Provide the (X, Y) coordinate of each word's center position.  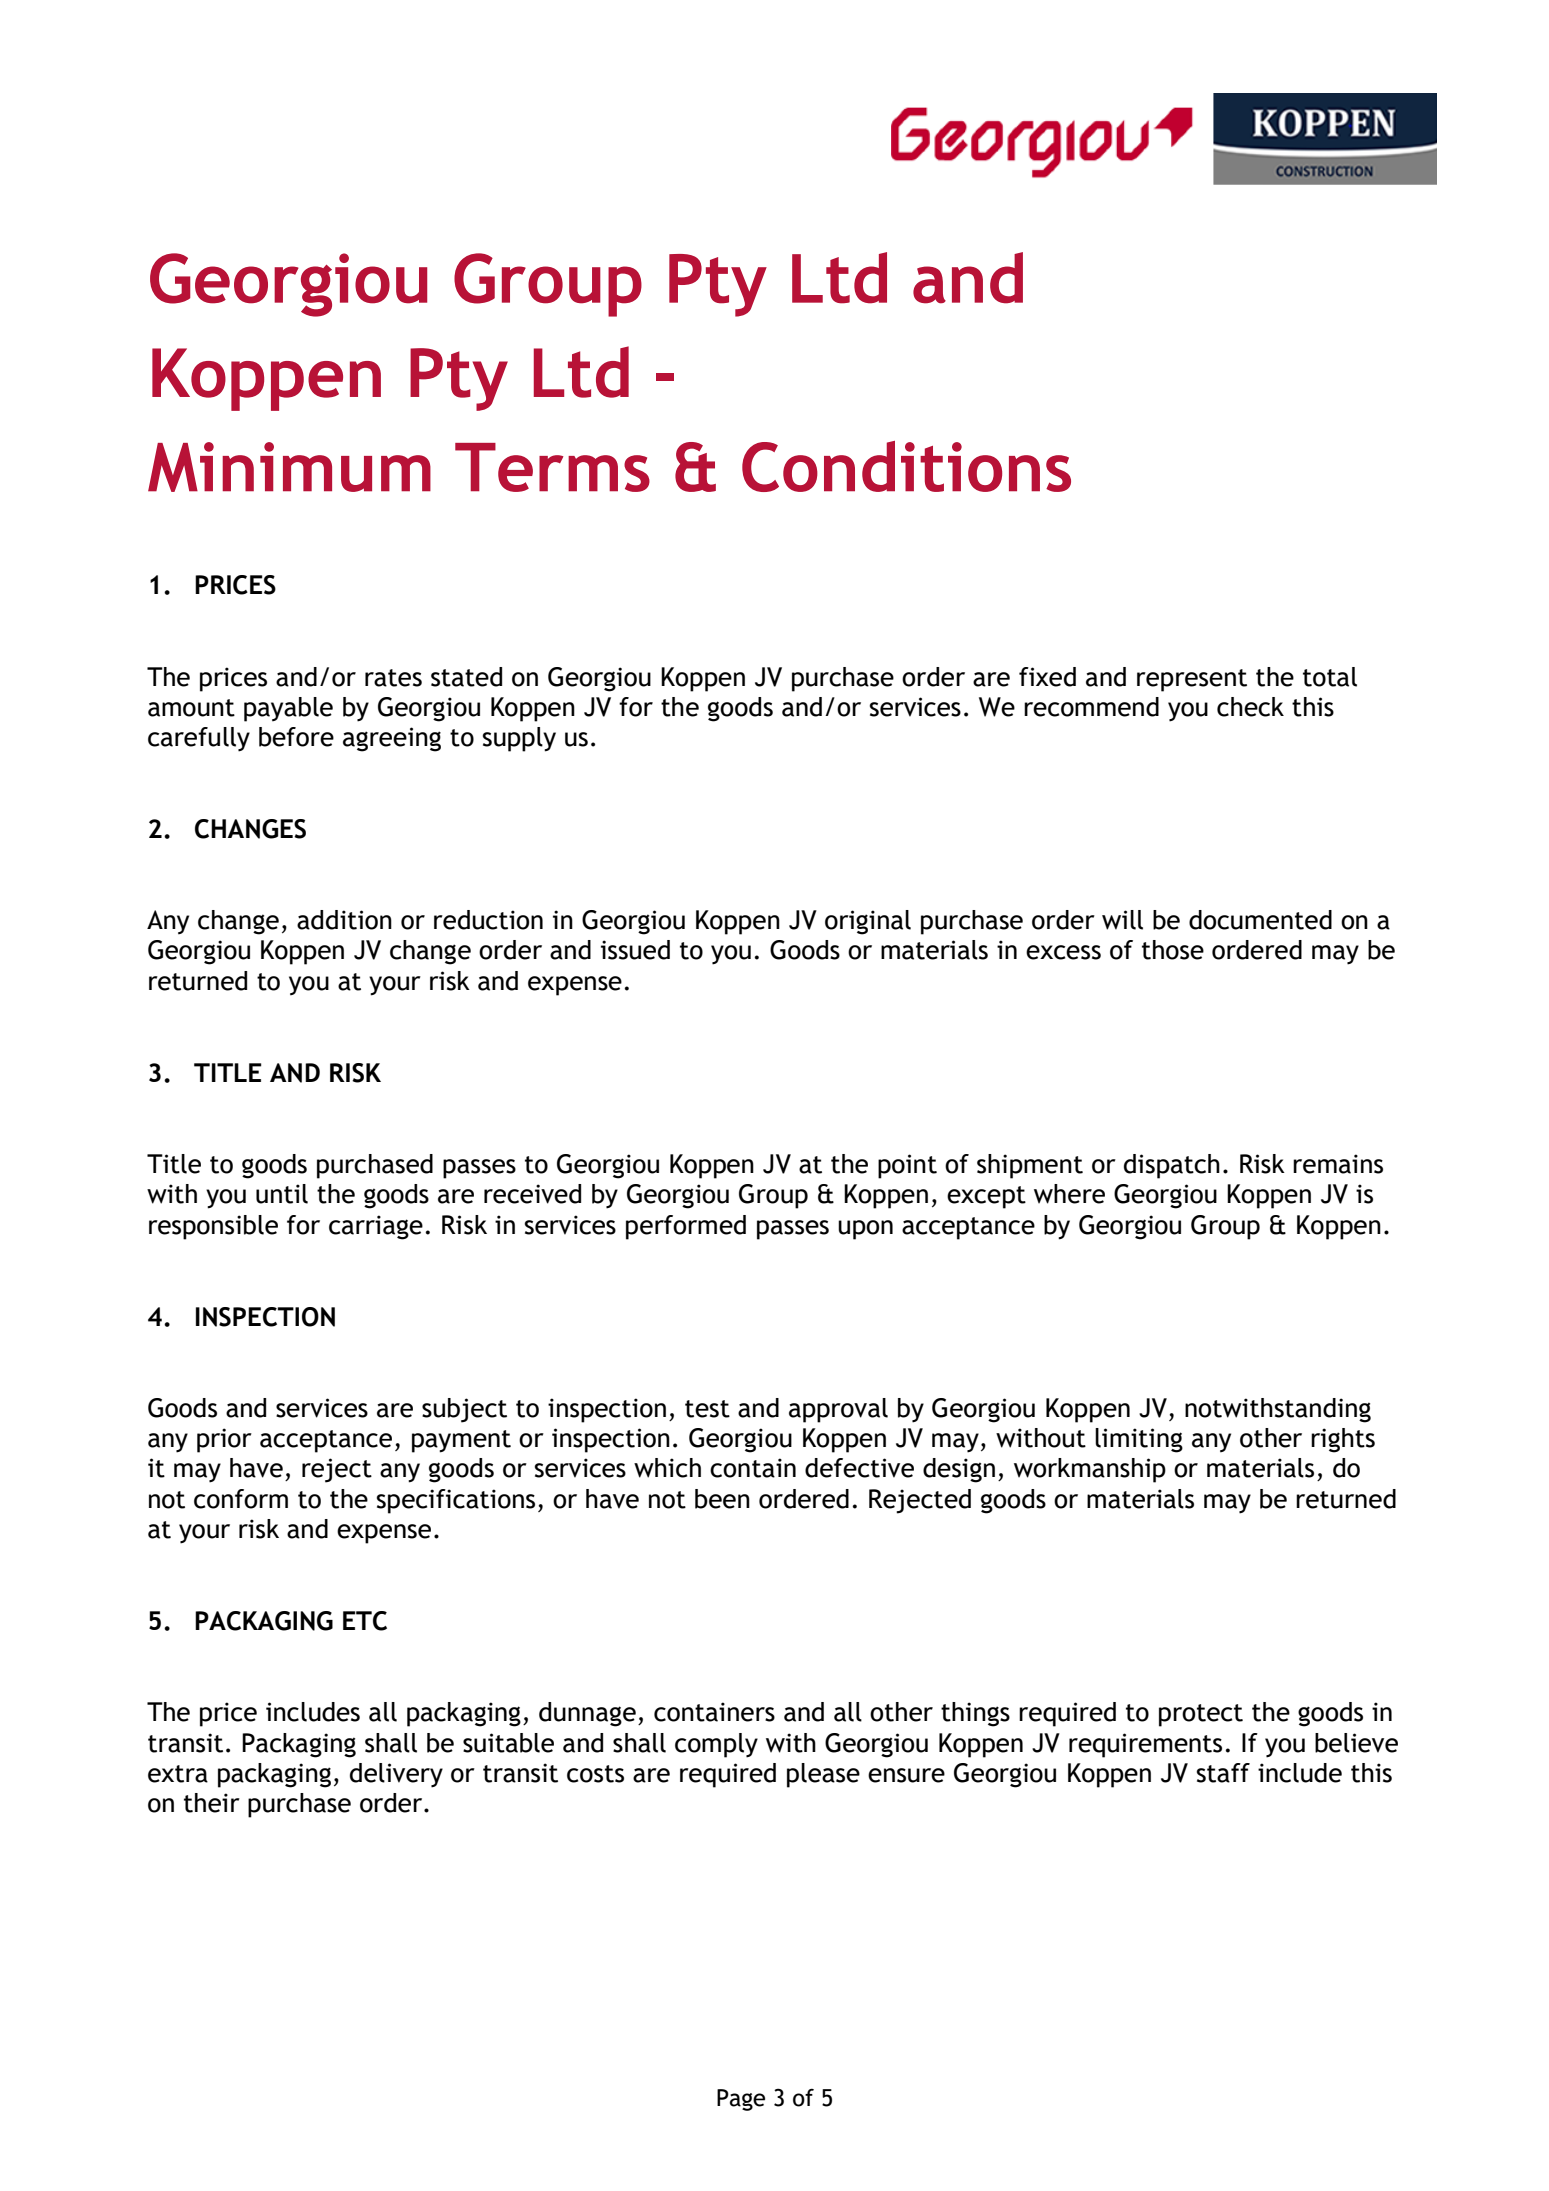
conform (241, 1499)
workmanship (1090, 1470)
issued (635, 950)
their (212, 1803)
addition (344, 920)
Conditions (906, 466)
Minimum (289, 467)
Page (741, 2100)
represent (1192, 680)
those (1173, 950)
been (722, 1499)
